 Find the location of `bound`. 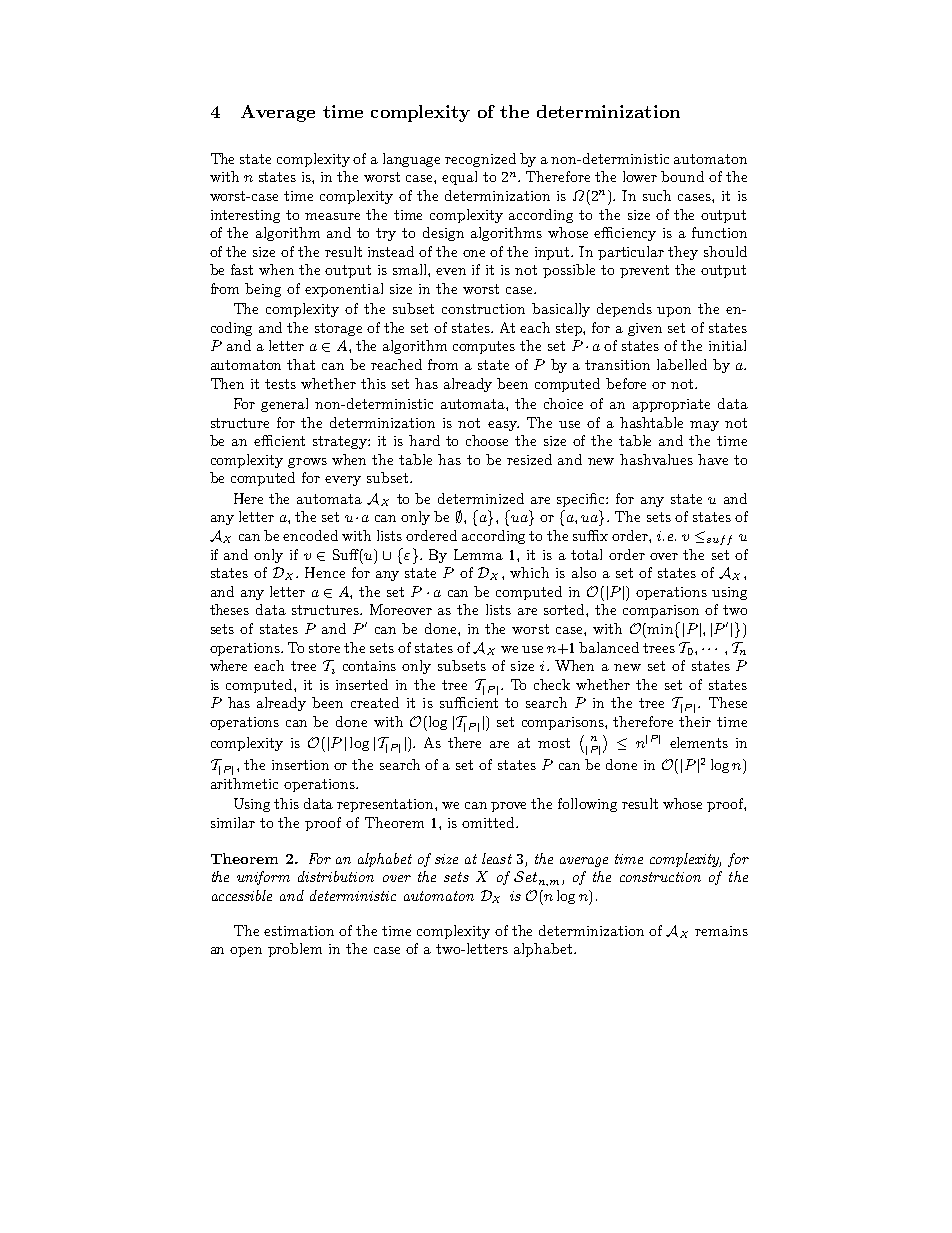

bound is located at coordinates (682, 176).
